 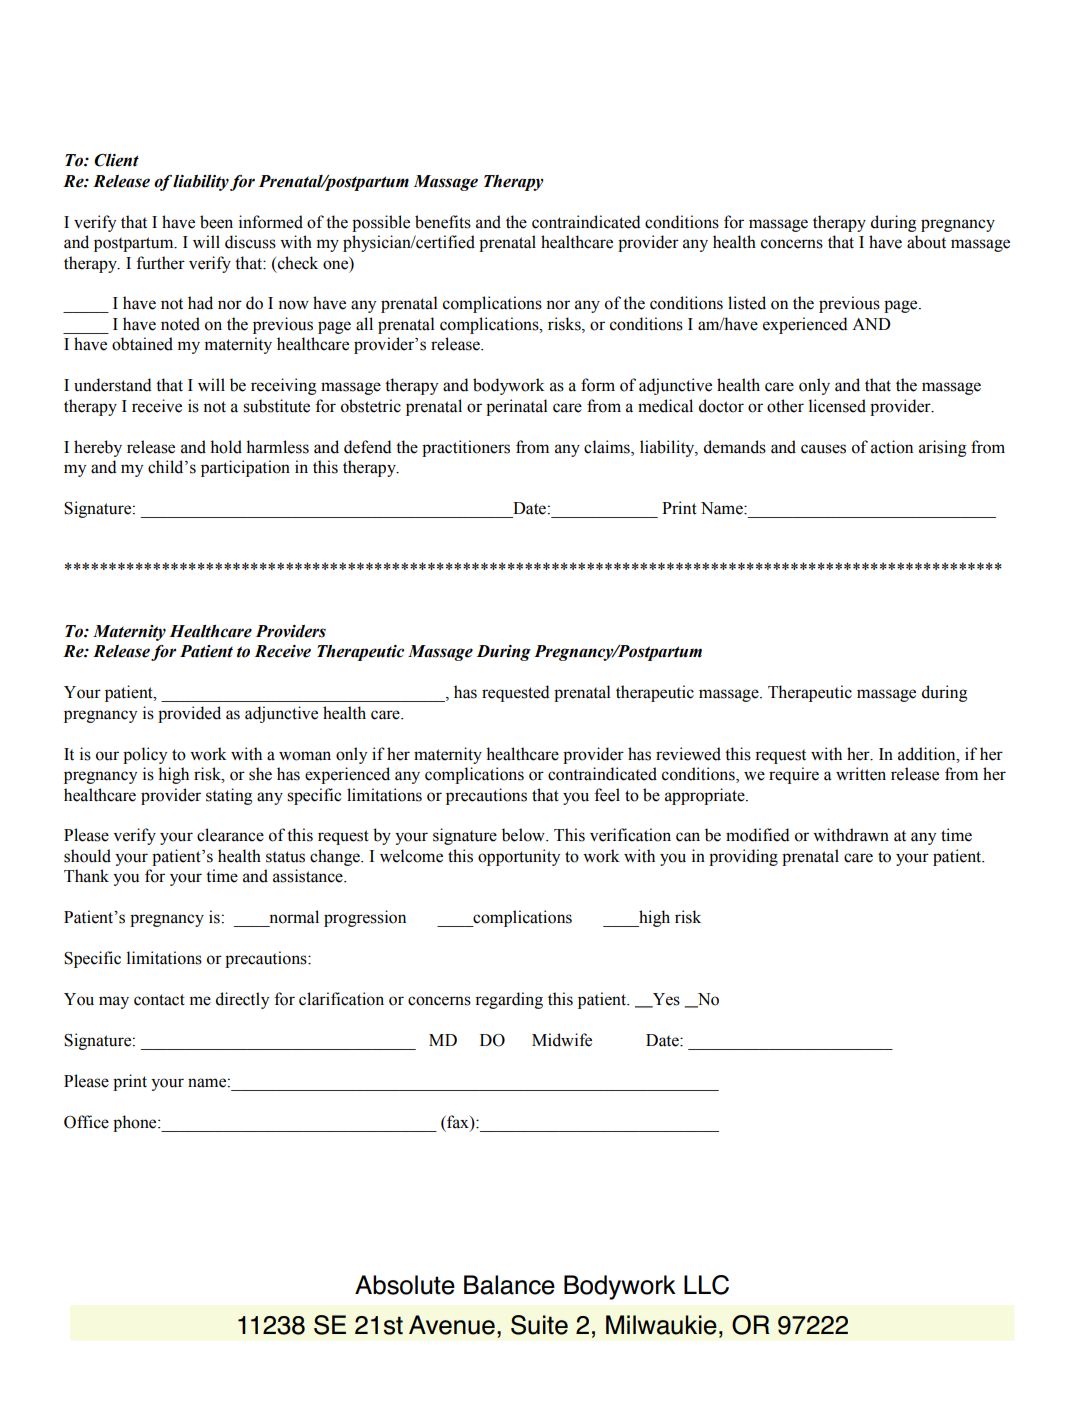 I want to click on clearance, so click(x=230, y=835).
